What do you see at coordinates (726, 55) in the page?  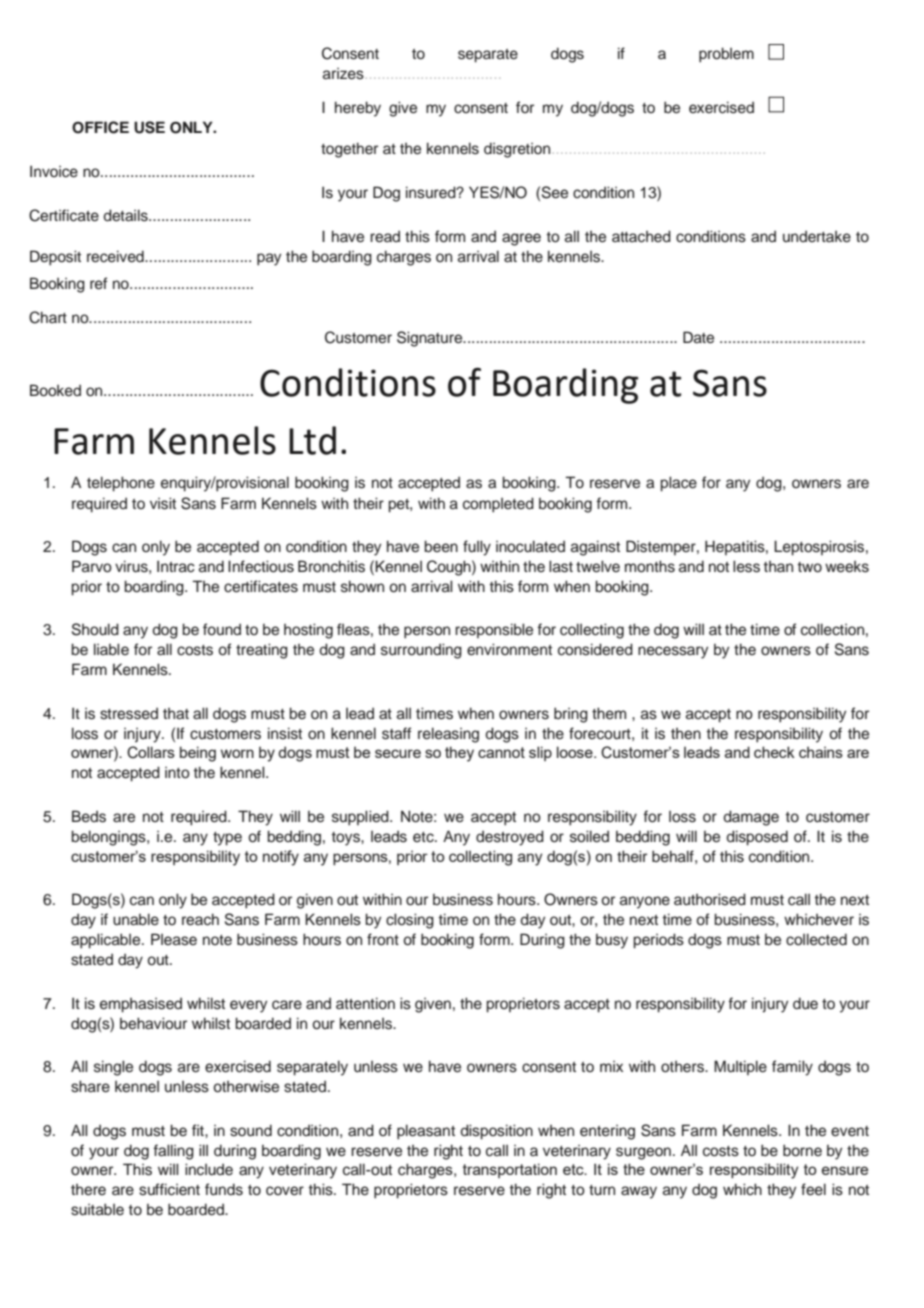 I see `problem` at bounding box center [726, 55].
